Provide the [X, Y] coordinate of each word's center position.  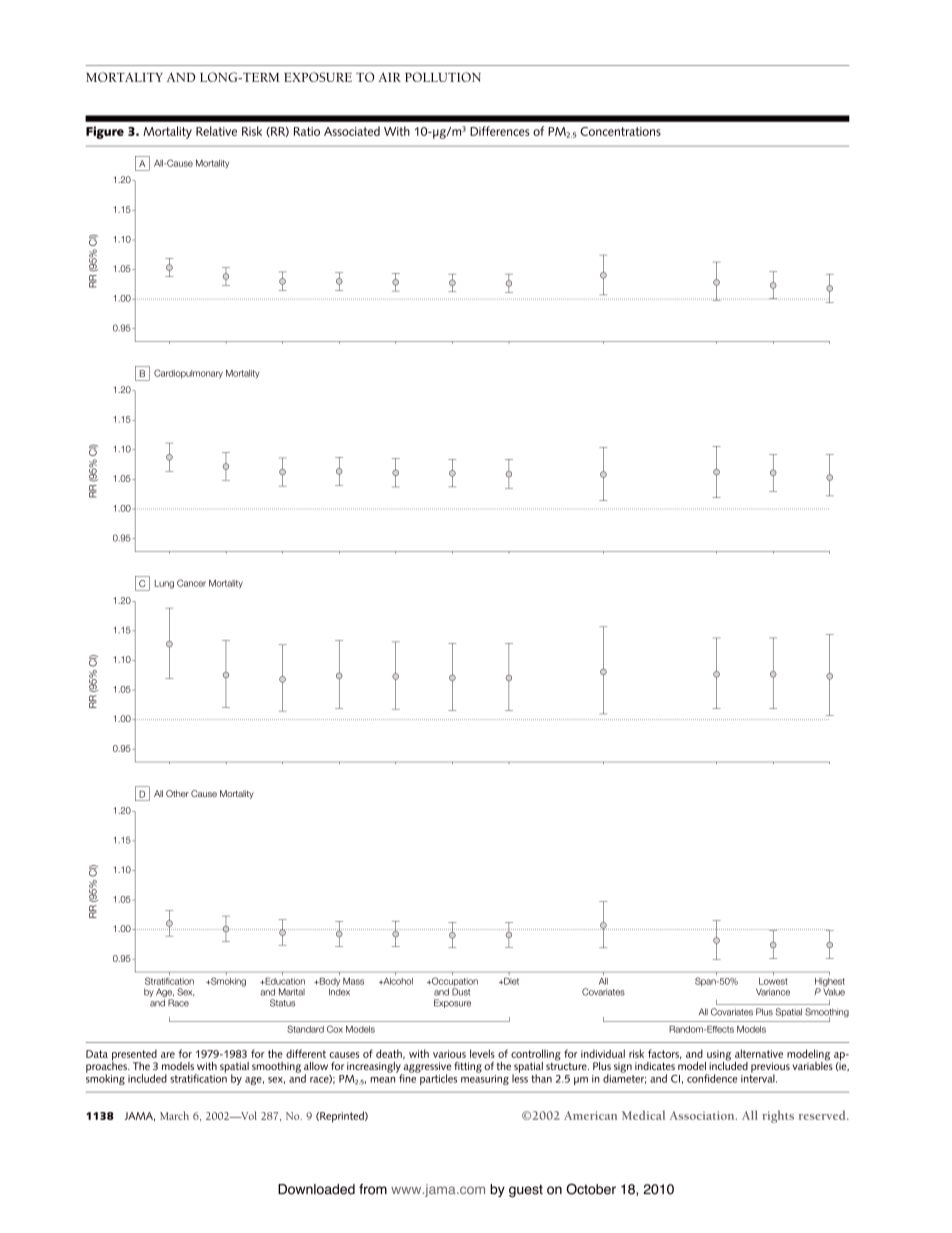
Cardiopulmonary [188, 374]
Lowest [773, 981]
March [174, 1115]
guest [526, 1190]
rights [778, 1116]
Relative [216, 131]
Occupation [454, 983]
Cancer [191, 583]
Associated [352, 131]
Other [177, 793]
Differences [499, 131]
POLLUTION [443, 77]
